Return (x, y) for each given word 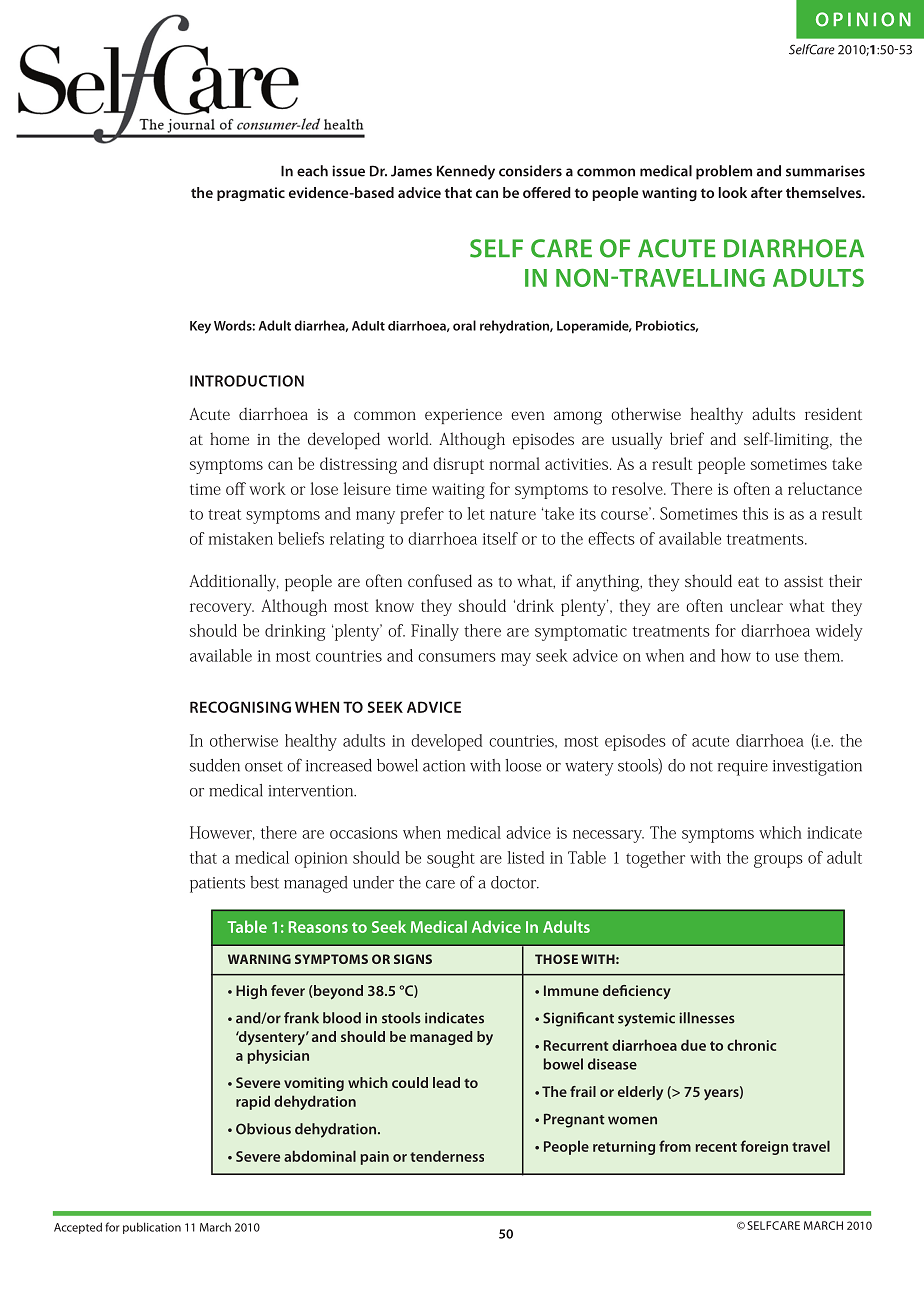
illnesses (707, 1018)
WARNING (259, 959)
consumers (457, 657)
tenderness (447, 1156)
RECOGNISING (240, 707)
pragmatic (251, 194)
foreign (764, 1147)
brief (687, 438)
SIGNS (413, 959)
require (743, 768)
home (229, 438)
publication (152, 1228)
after (767, 192)
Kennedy (466, 172)
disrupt (458, 465)
